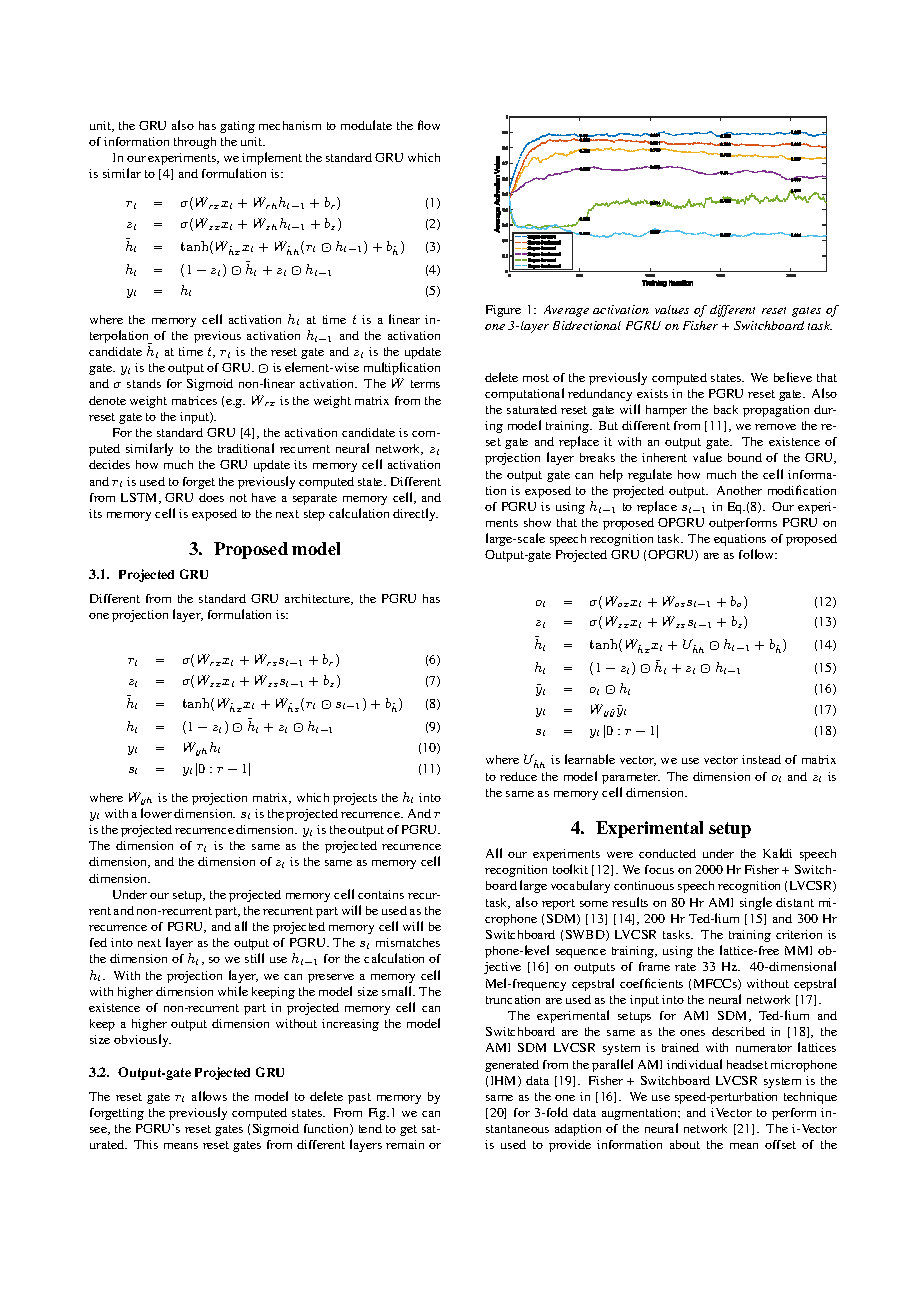 The height and width of the page is (1308, 924). What do you see at coordinates (685, 1144) in the page?
I see `about` at bounding box center [685, 1144].
